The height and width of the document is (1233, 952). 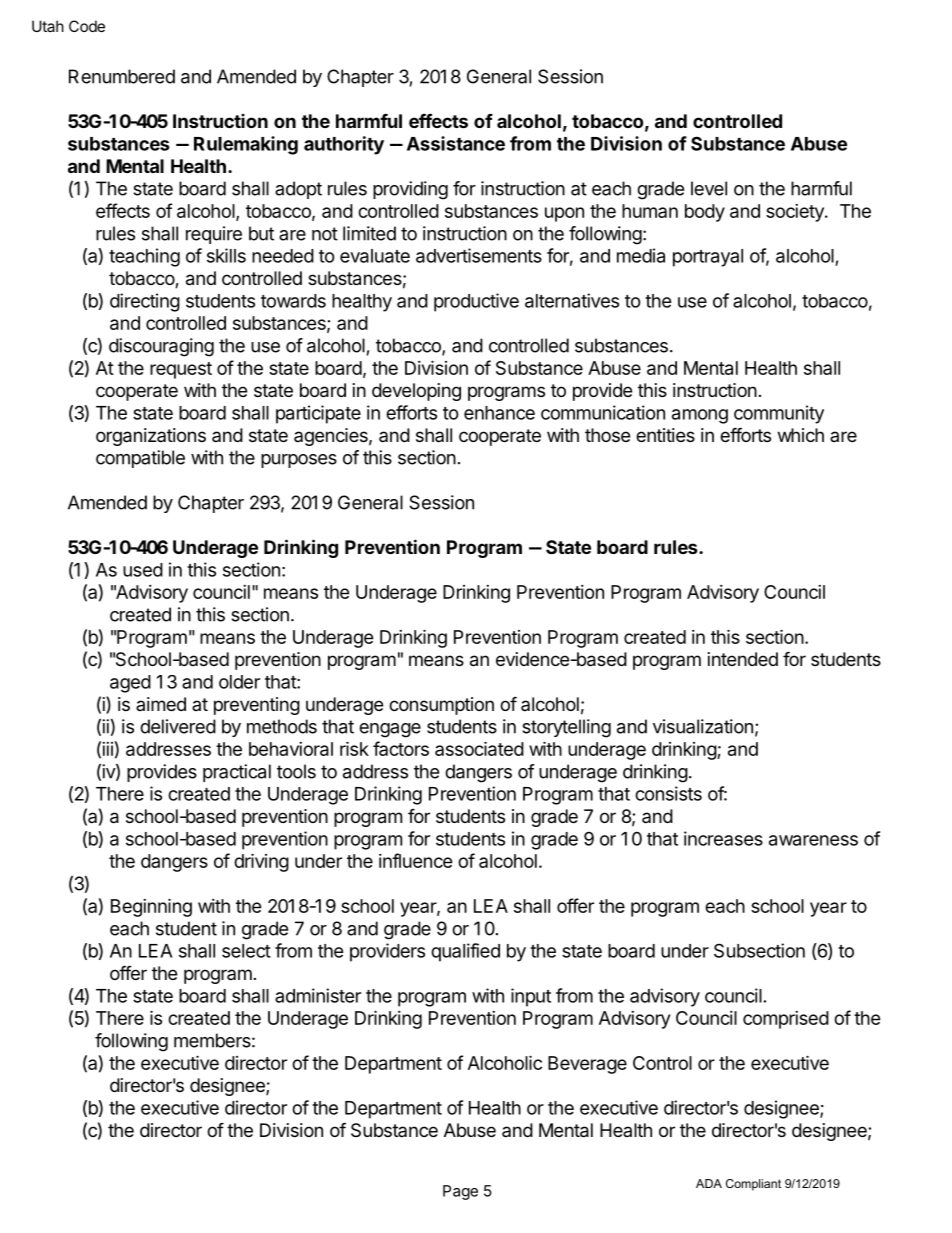 What do you see at coordinates (743, 659) in the document?
I see `intended` at bounding box center [743, 659].
